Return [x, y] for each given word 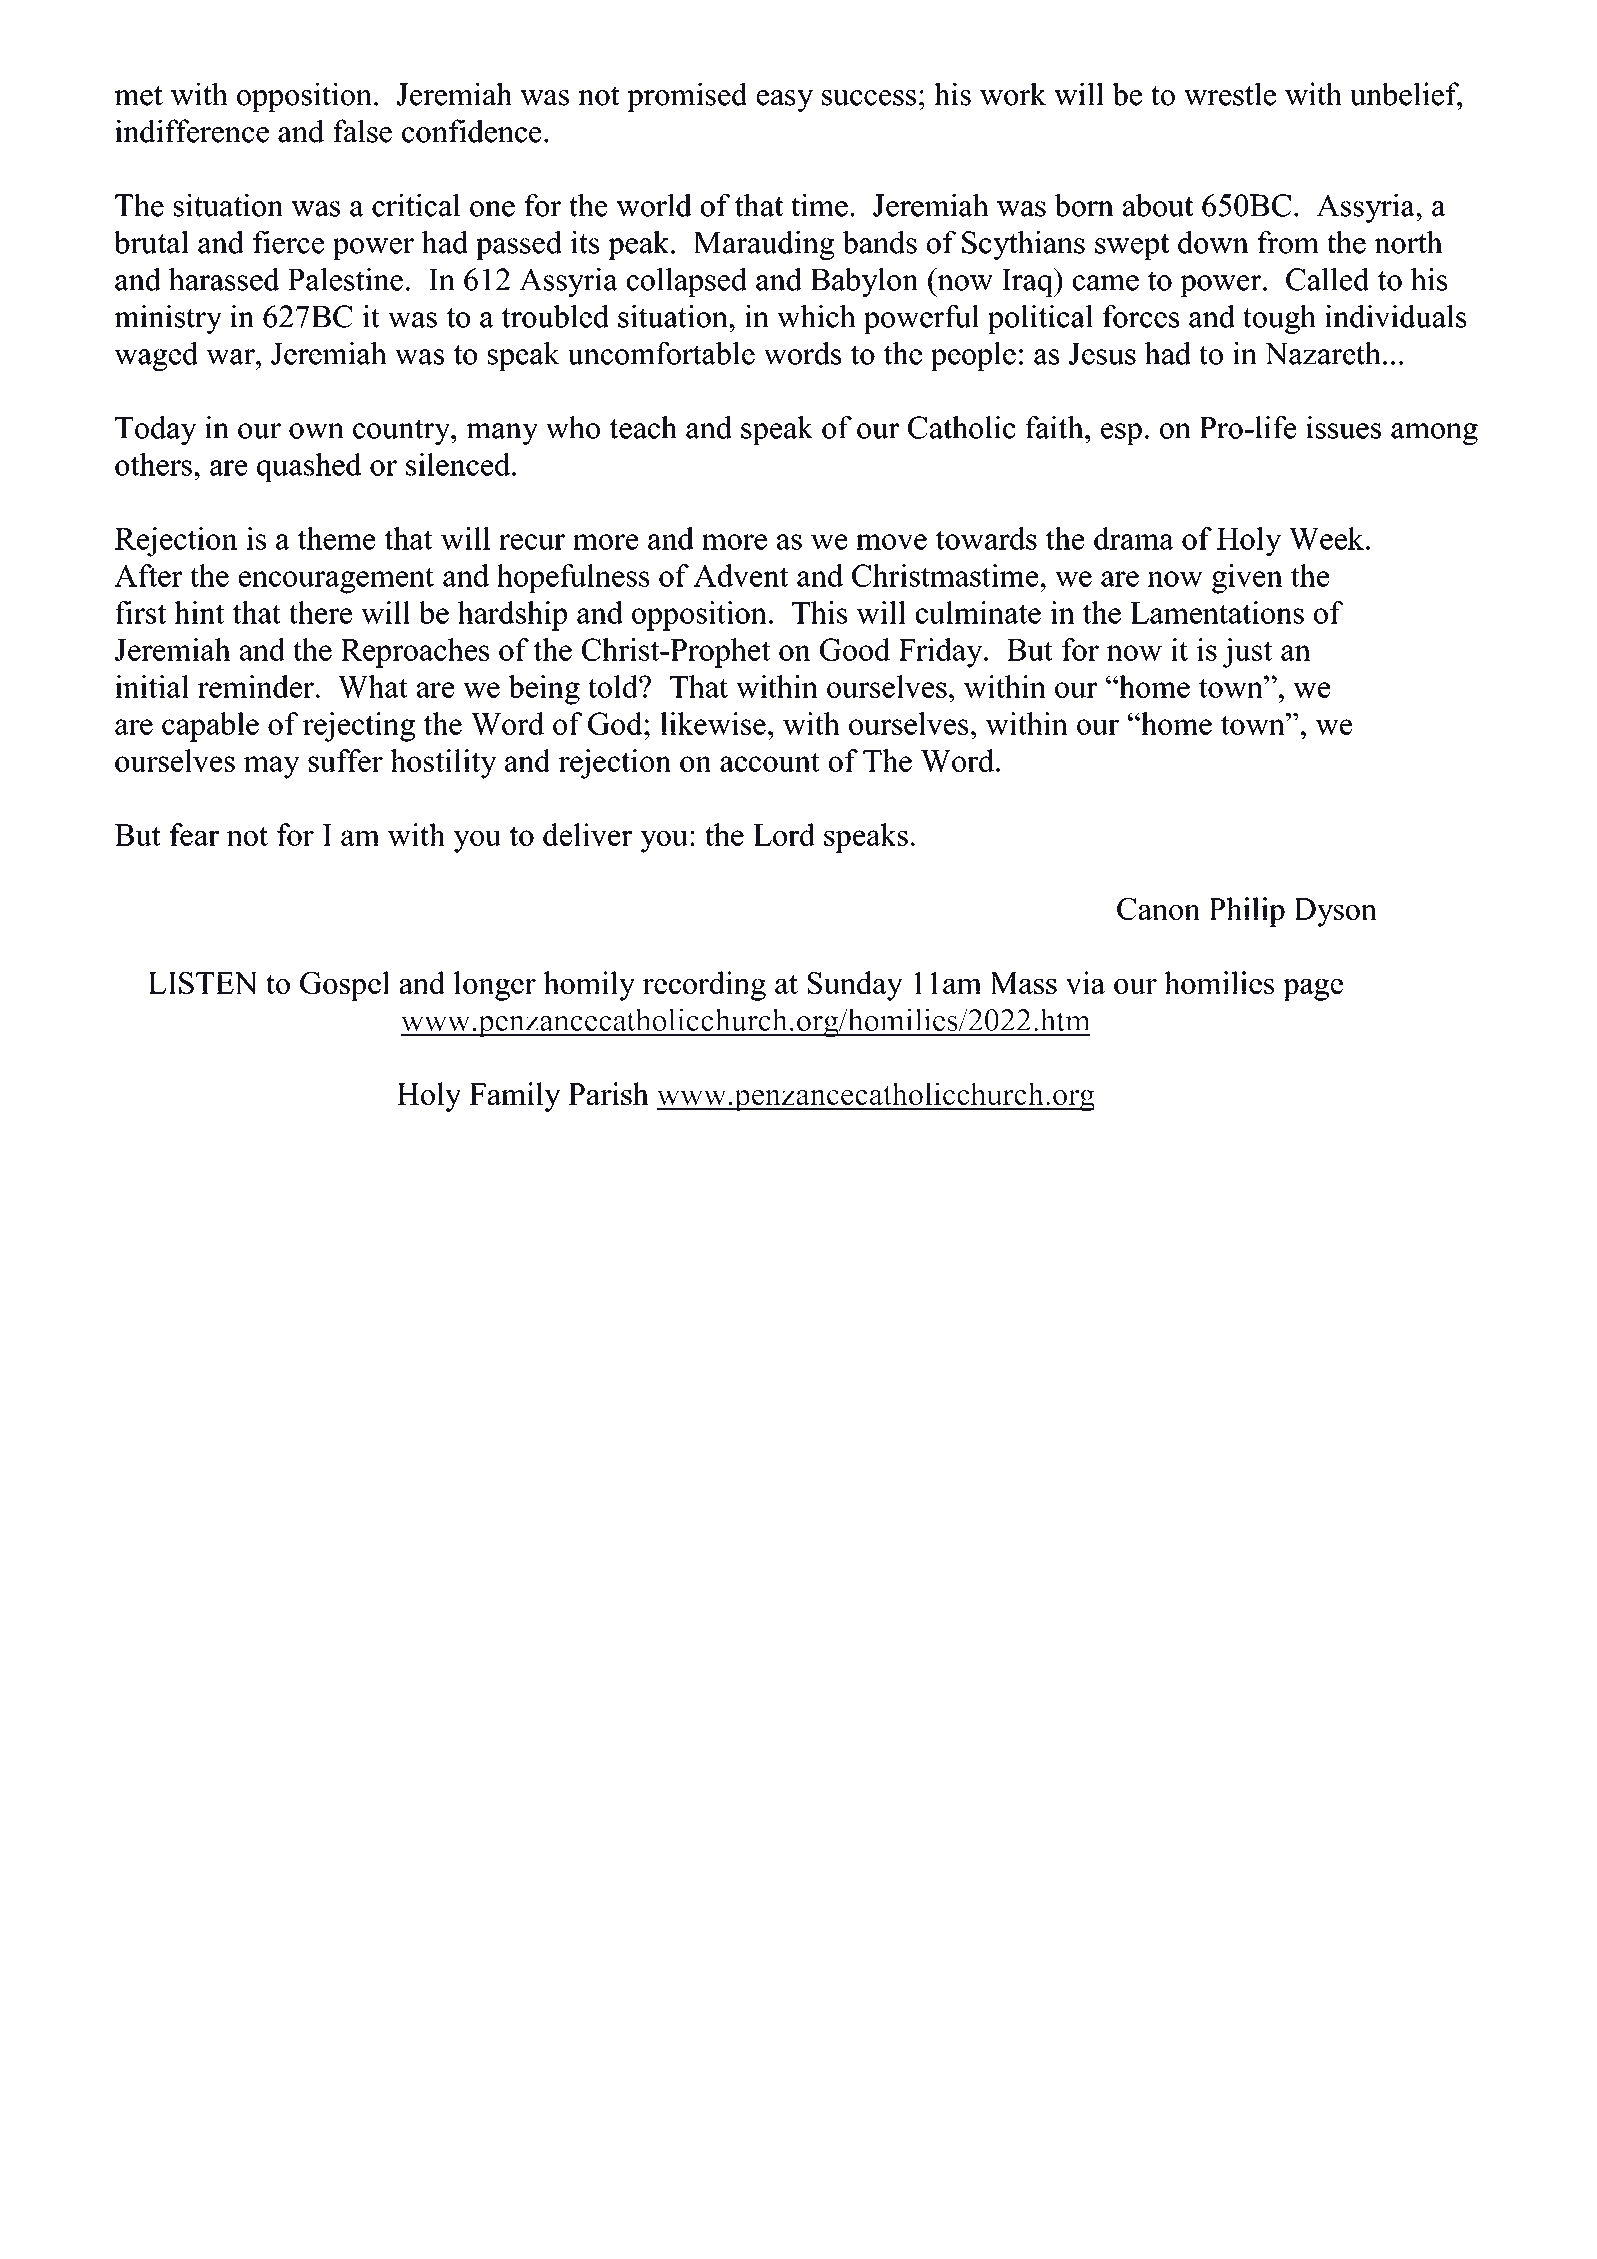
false [362, 131]
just [1247, 653]
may [272, 767]
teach [643, 427]
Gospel [345, 986]
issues [1343, 427]
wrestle [1230, 94]
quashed [309, 467]
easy [785, 101]
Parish [608, 1093]
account [770, 762]
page [1313, 990]
